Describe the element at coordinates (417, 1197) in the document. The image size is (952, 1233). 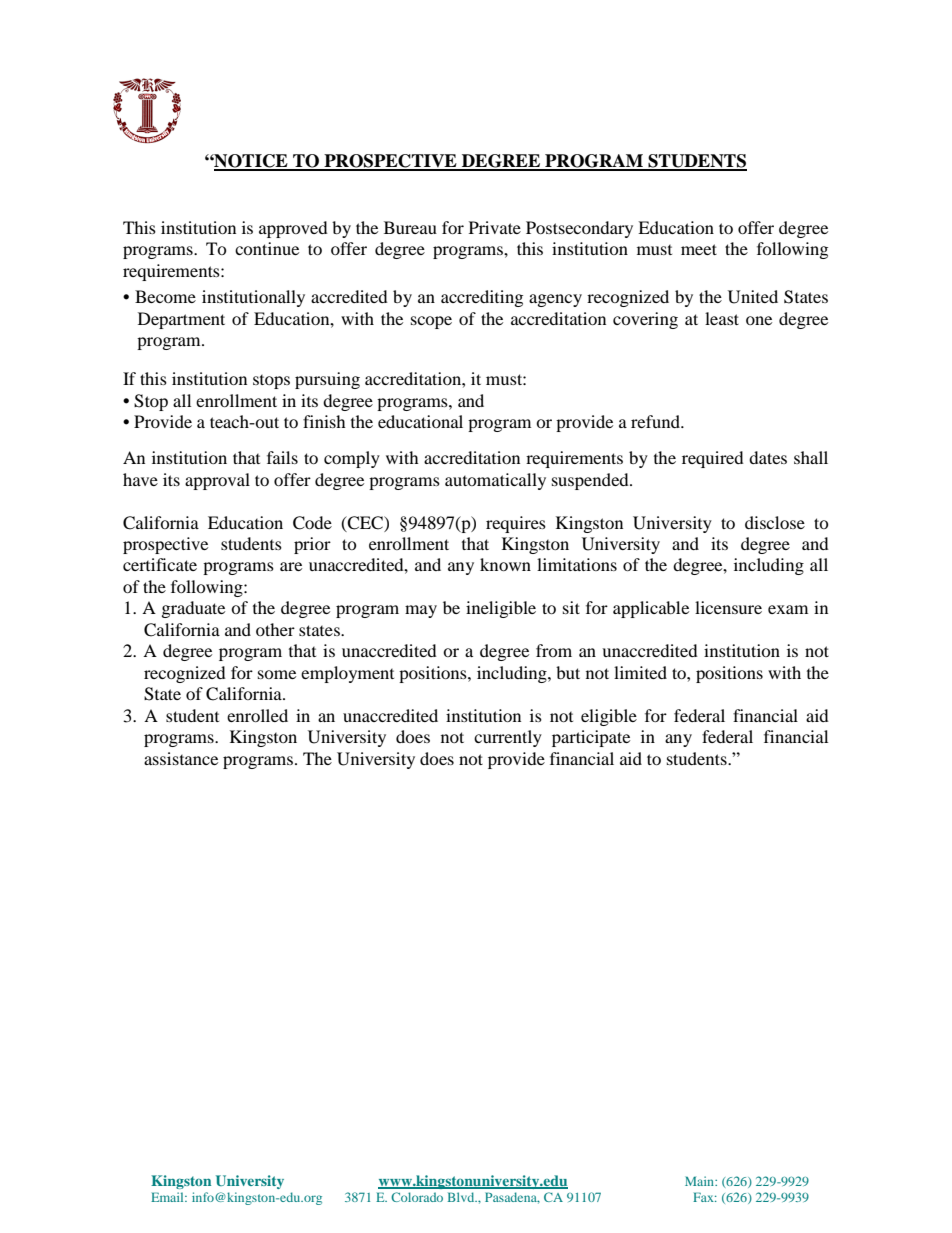
I see `Colorado` at that location.
